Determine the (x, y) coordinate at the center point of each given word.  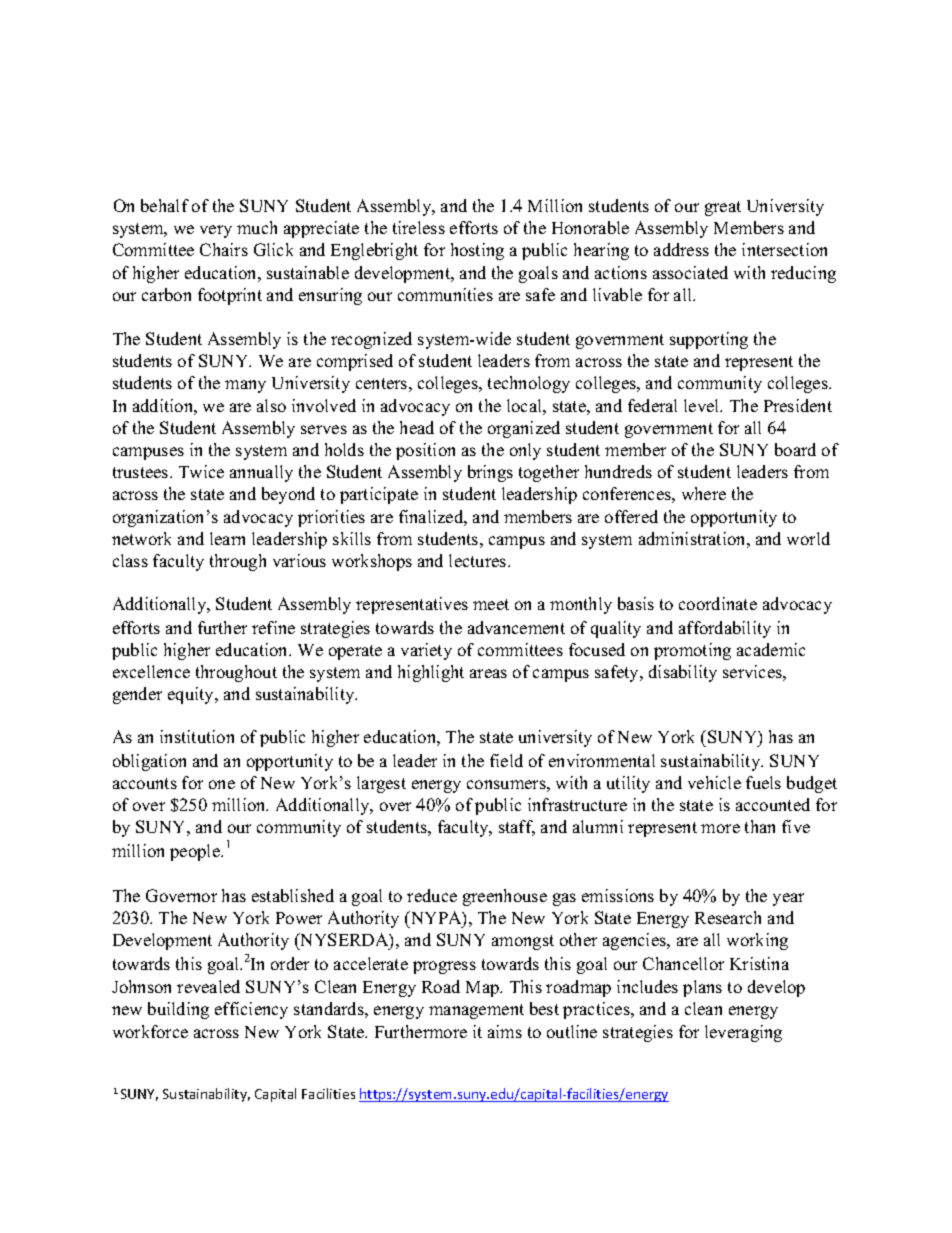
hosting (477, 251)
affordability (725, 629)
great (723, 208)
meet (491, 604)
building (178, 1010)
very (216, 231)
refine (273, 627)
